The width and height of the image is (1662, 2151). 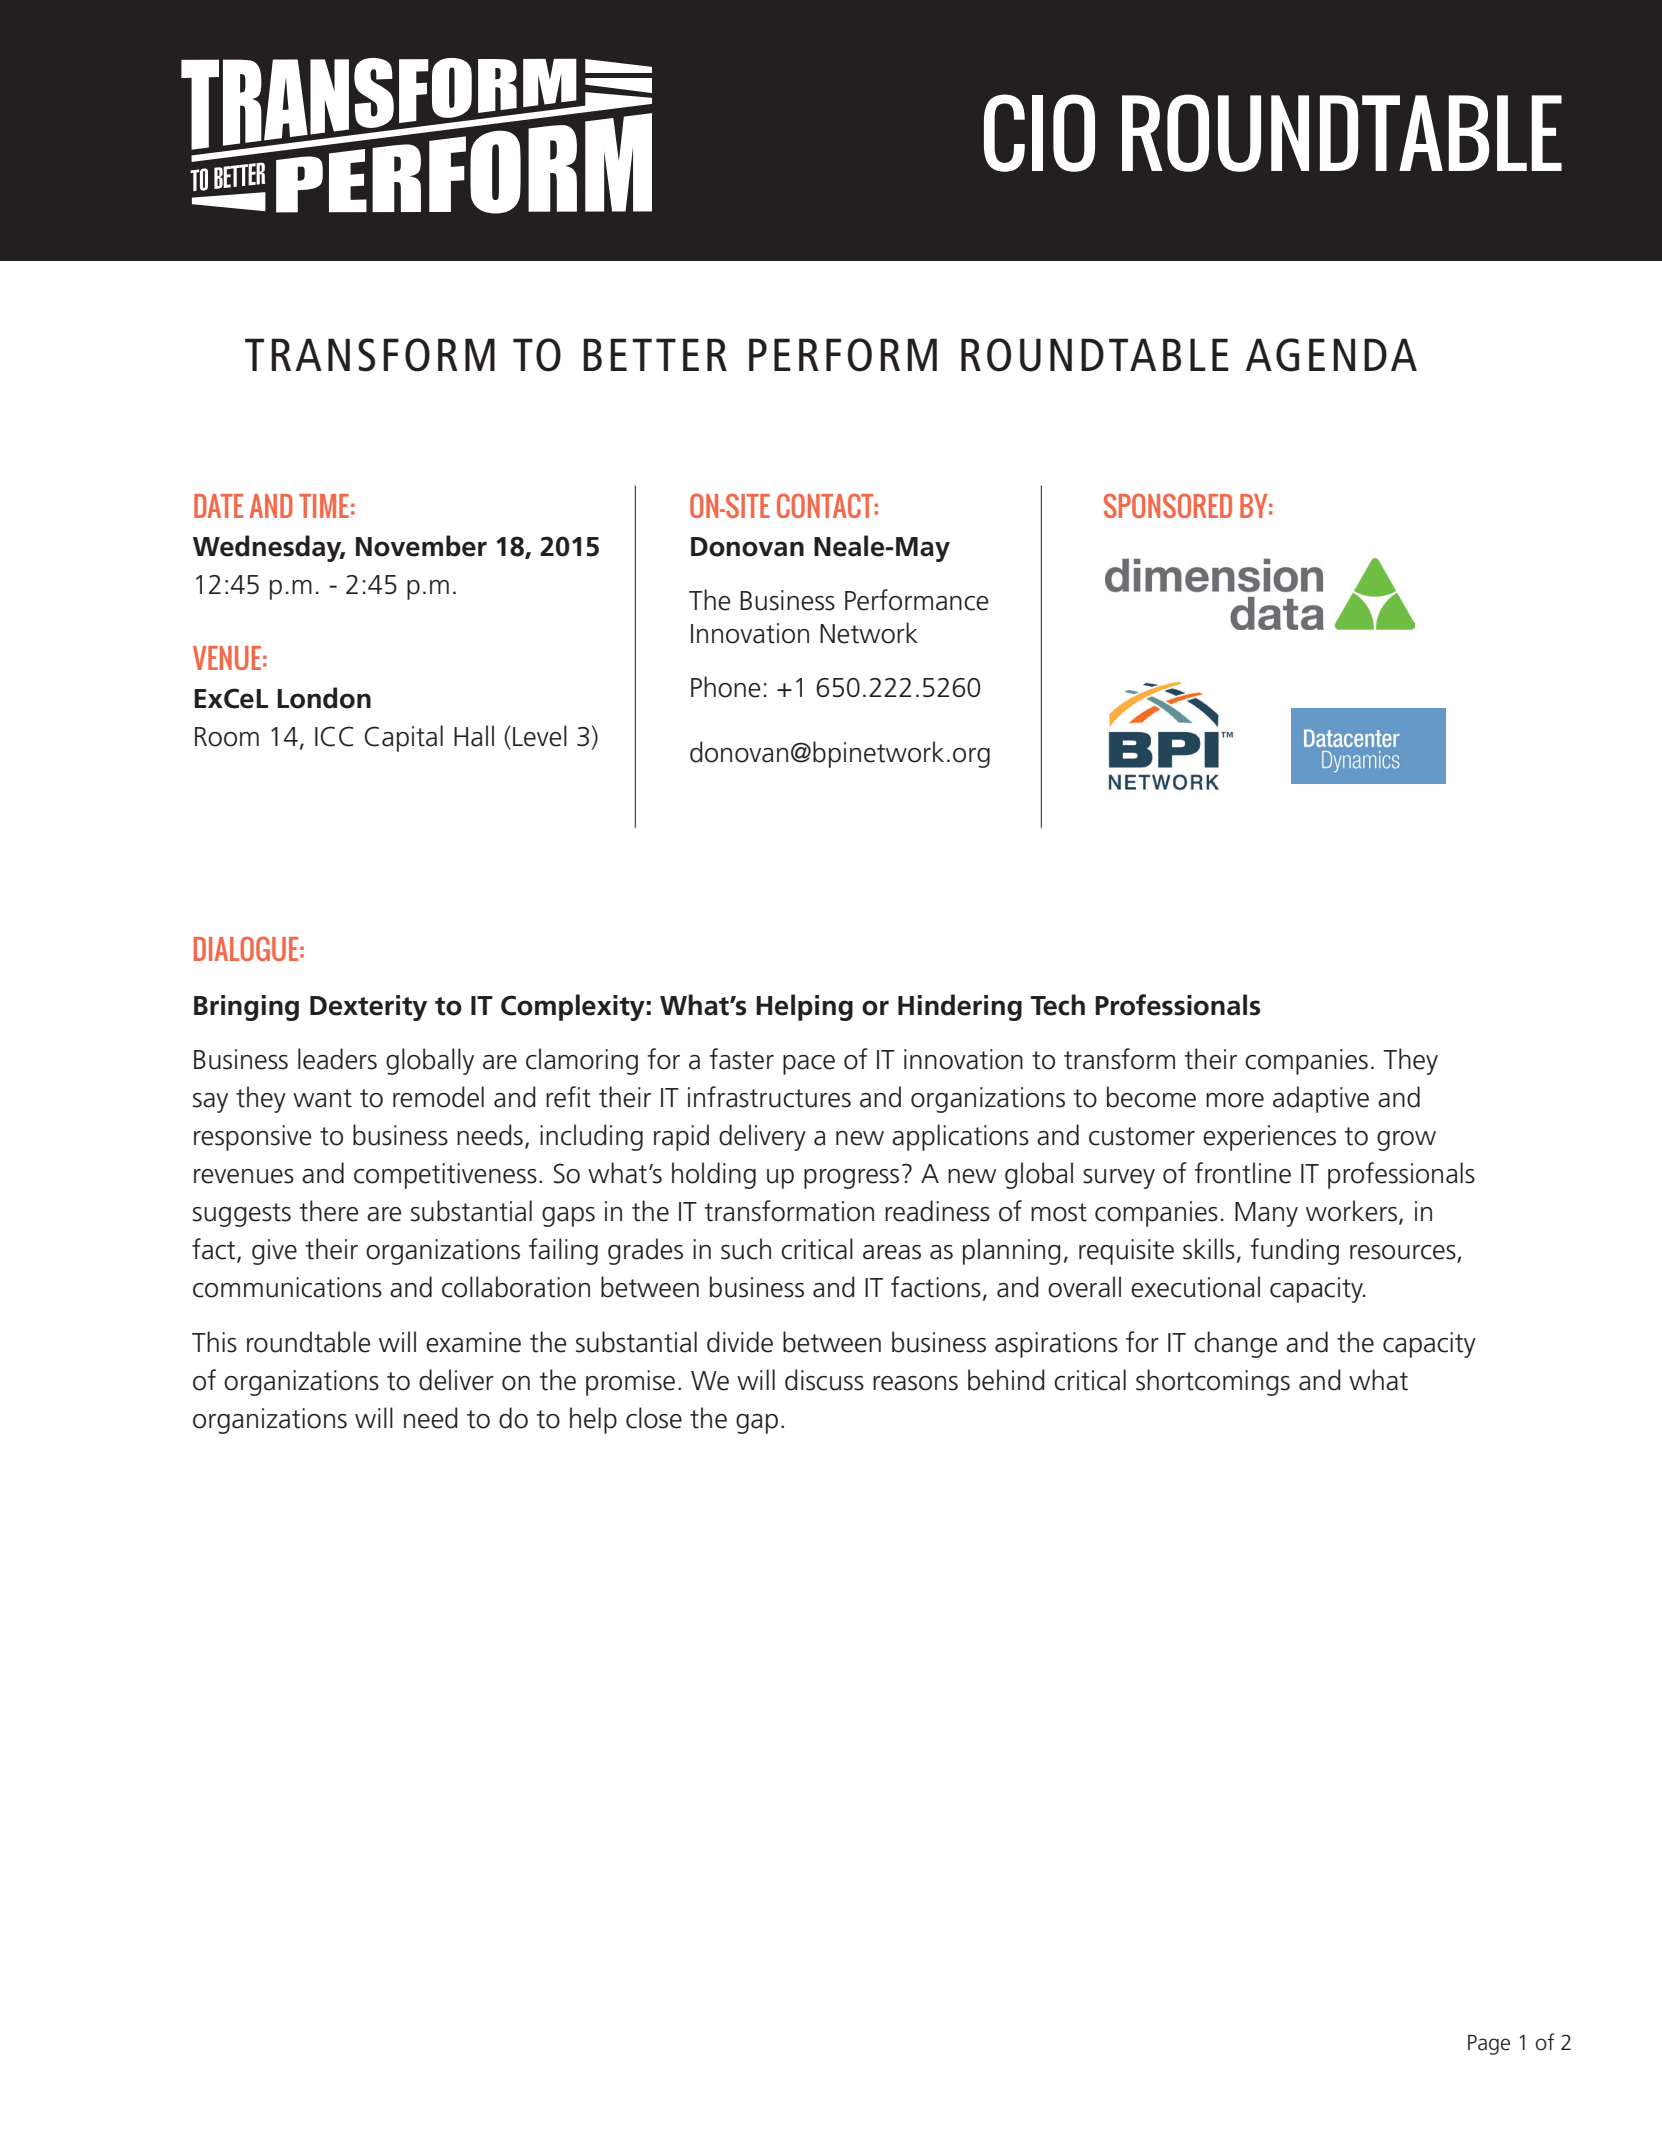 What do you see at coordinates (1331, 355) in the image?
I see `AGENDA` at bounding box center [1331, 355].
